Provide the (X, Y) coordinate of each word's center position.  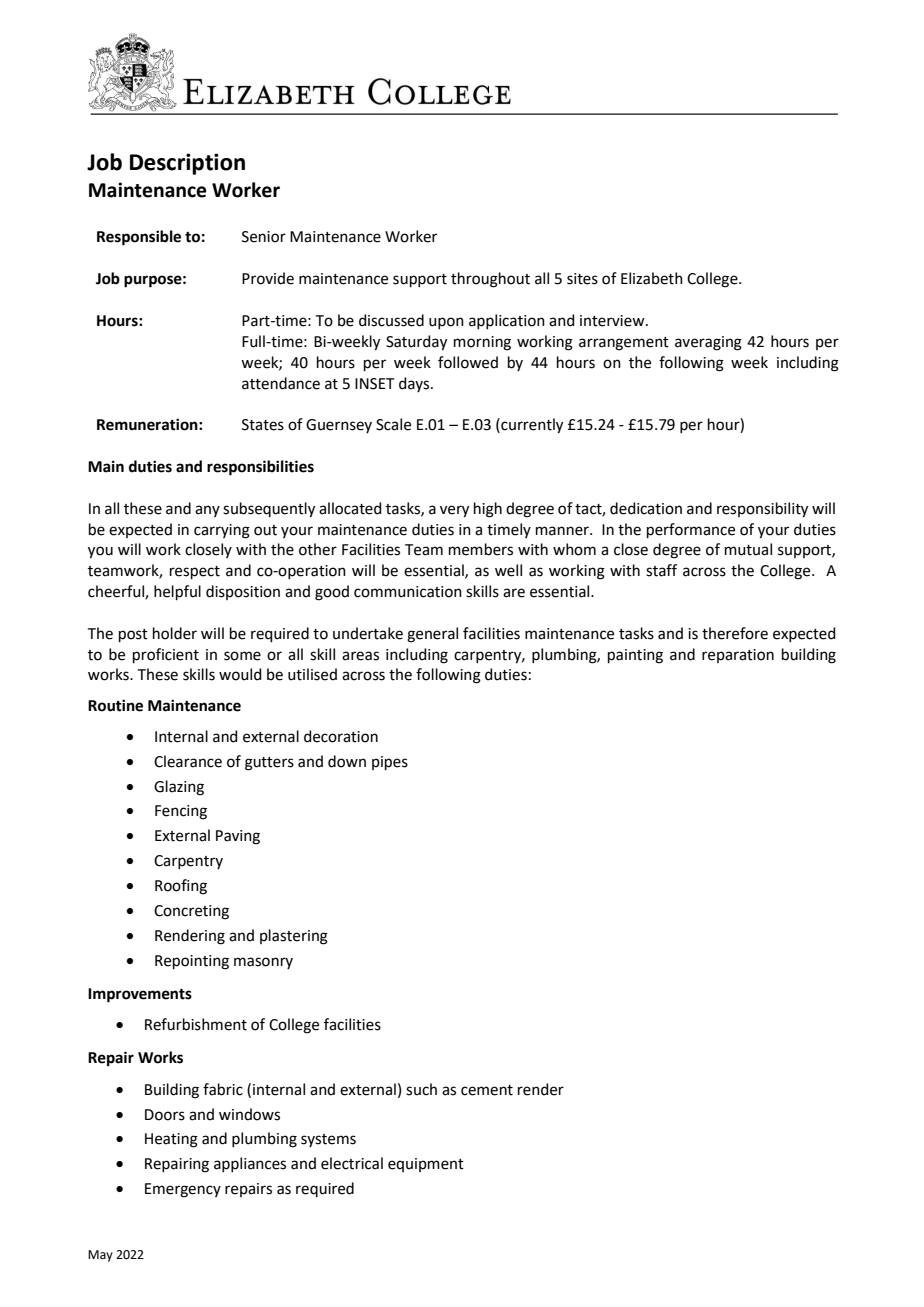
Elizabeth (652, 278)
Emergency (183, 1190)
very (454, 511)
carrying (222, 531)
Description (187, 164)
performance (691, 530)
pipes (390, 763)
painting (635, 656)
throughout (490, 280)
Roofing (181, 887)
